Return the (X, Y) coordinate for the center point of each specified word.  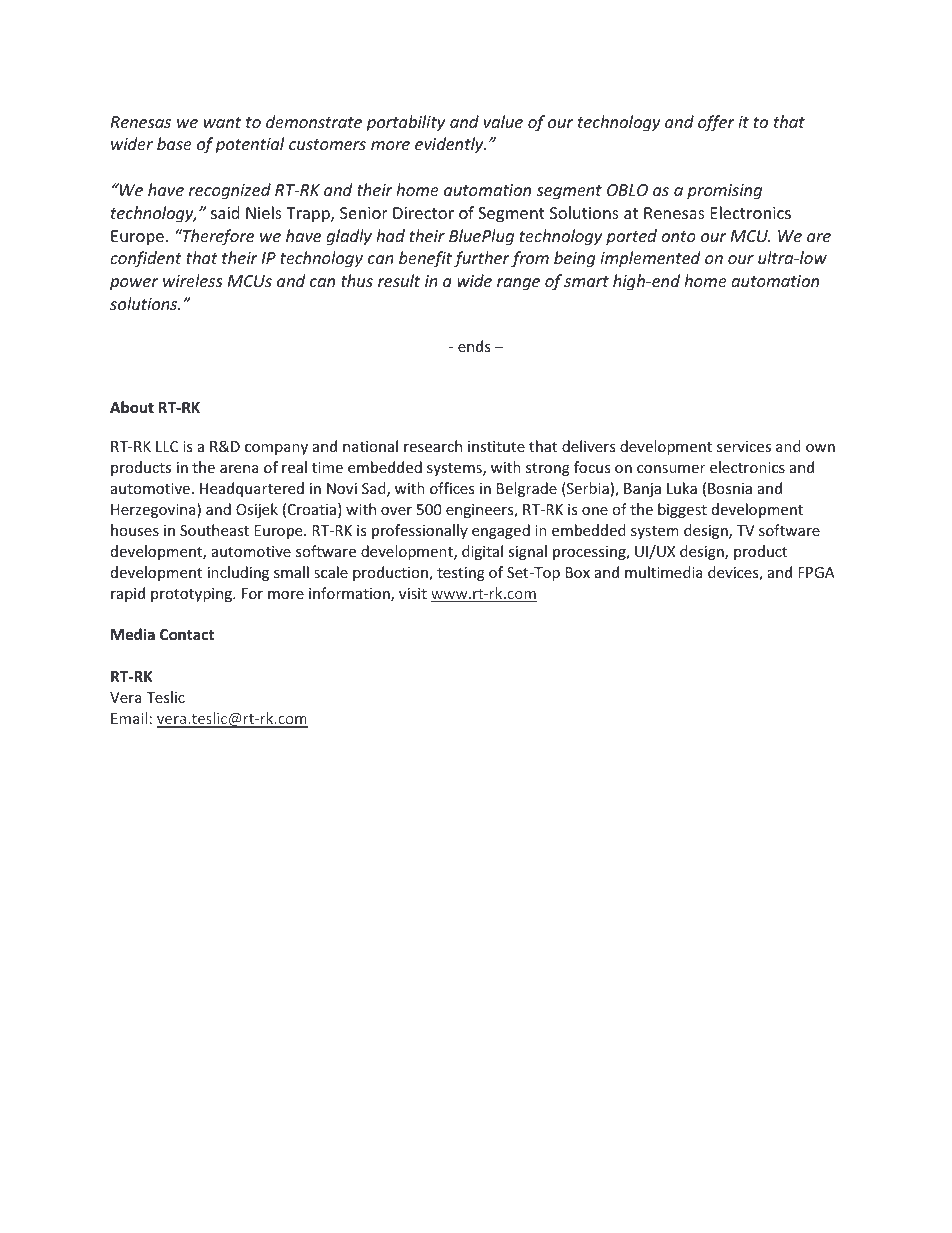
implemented (650, 259)
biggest (682, 510)
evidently (450, 145)
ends (474, 346)
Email (129, 718)
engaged (501, 531)
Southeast (214, 530)
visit (413, 593)
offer (716, 123)
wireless (192, 280)
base (174, 143)
